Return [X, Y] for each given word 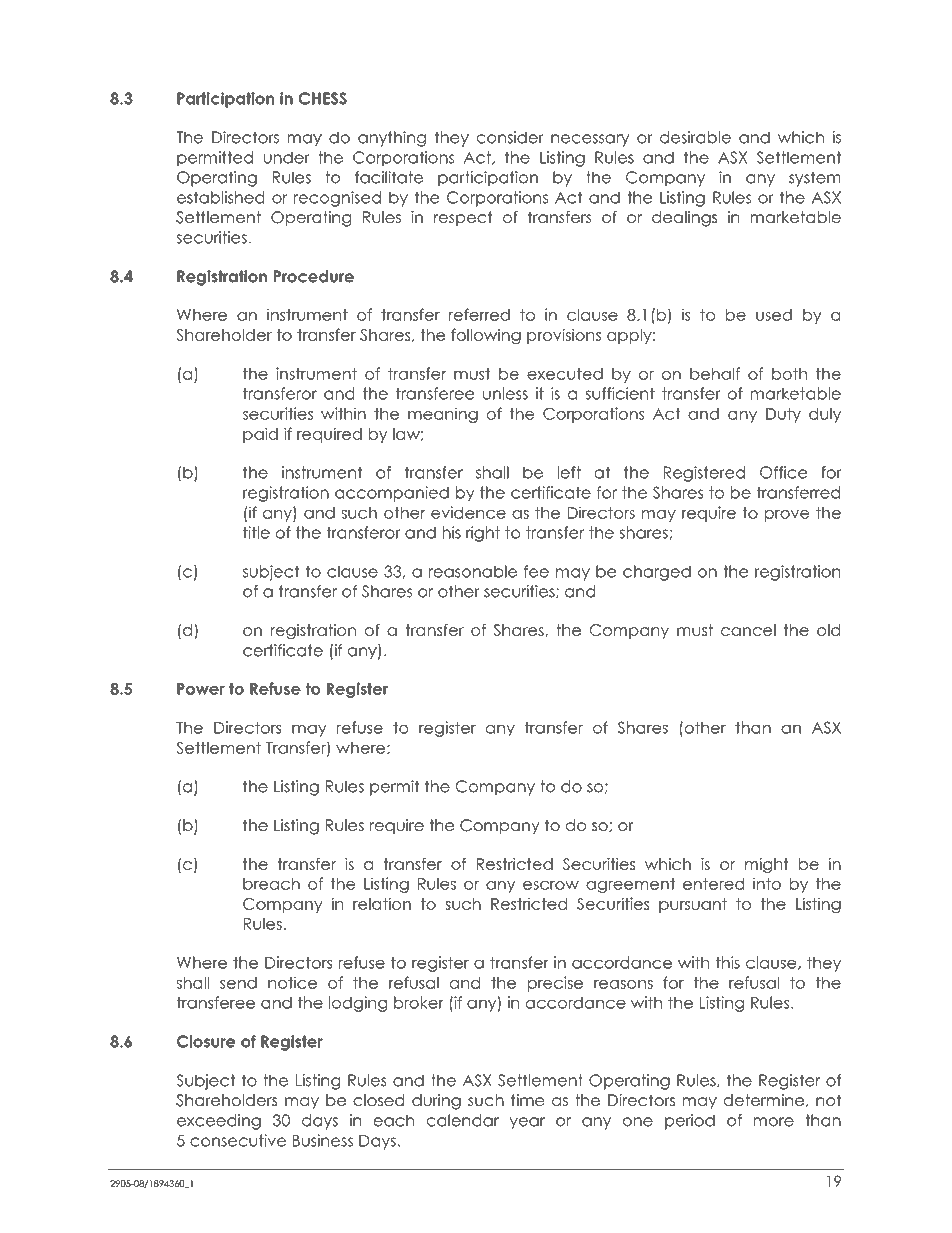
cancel [748, 630]
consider [510, 137]
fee [536, 571]
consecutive [238, 1140]
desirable [695, 137]
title [256, 532]
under [287, 157]
